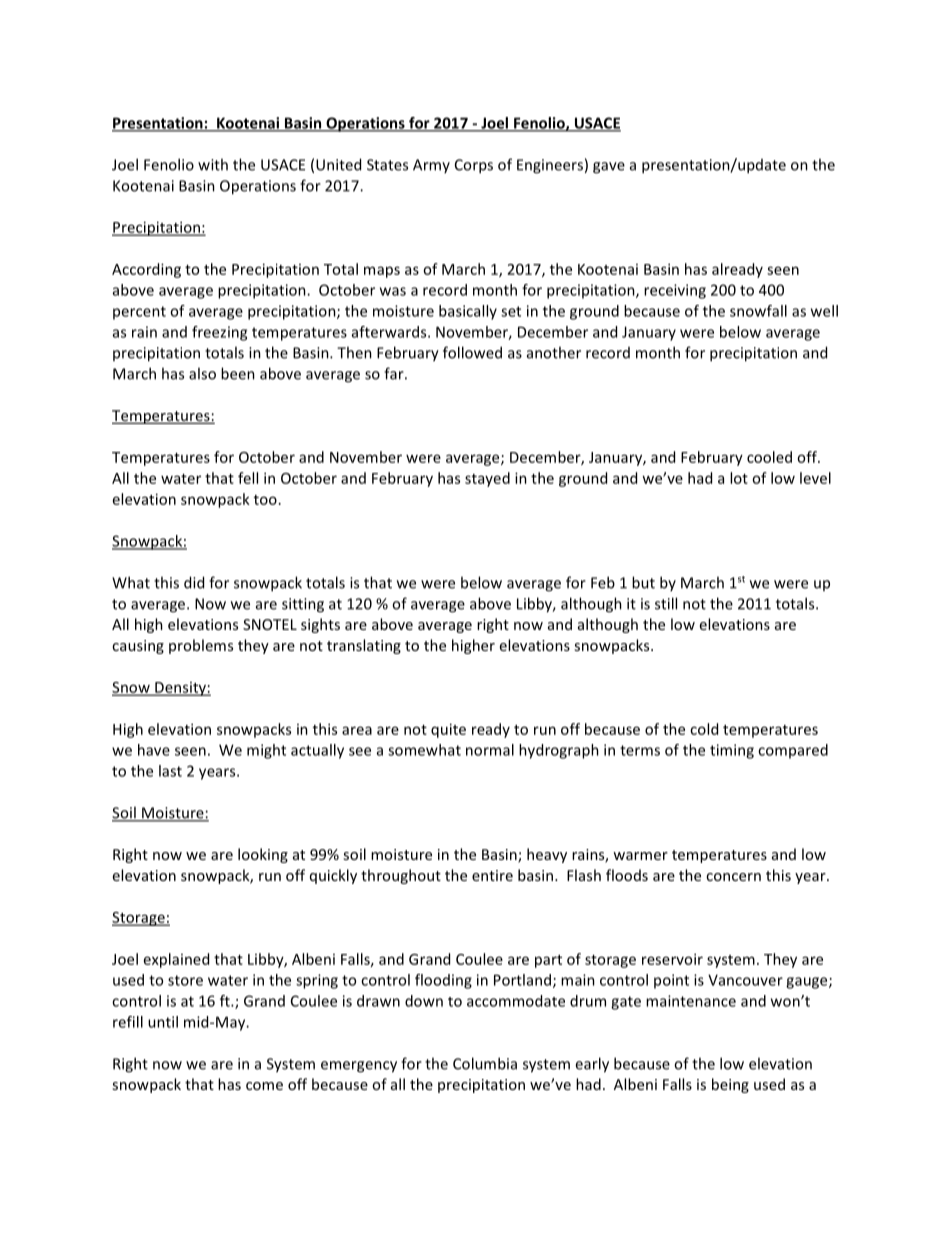  Describe the element at coordinates (264, 1086) in the screenshot. I see `come` at that location.
